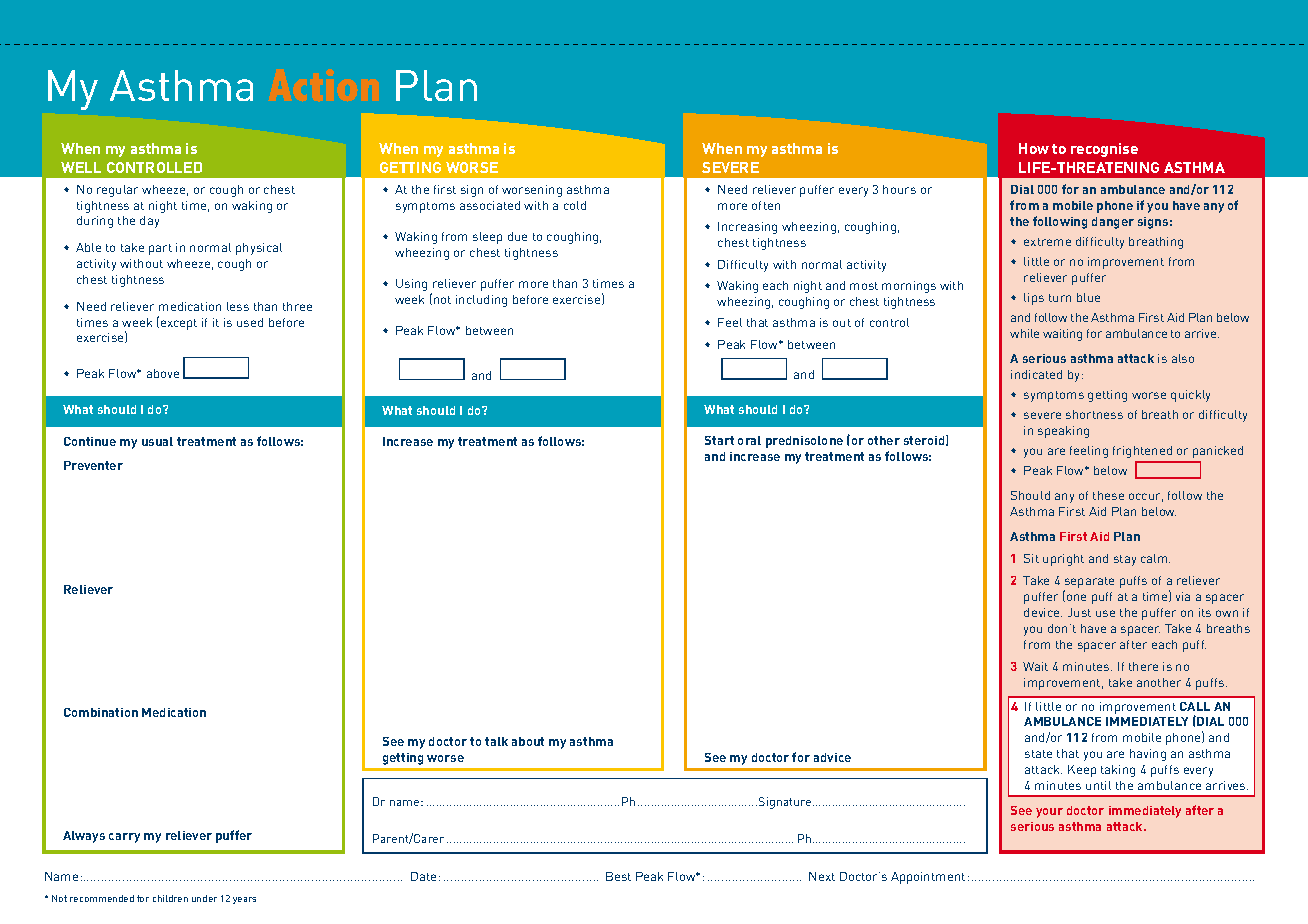  Describe the element at coordinates (238, 306) in the screenshot. I see `less` at that location.
